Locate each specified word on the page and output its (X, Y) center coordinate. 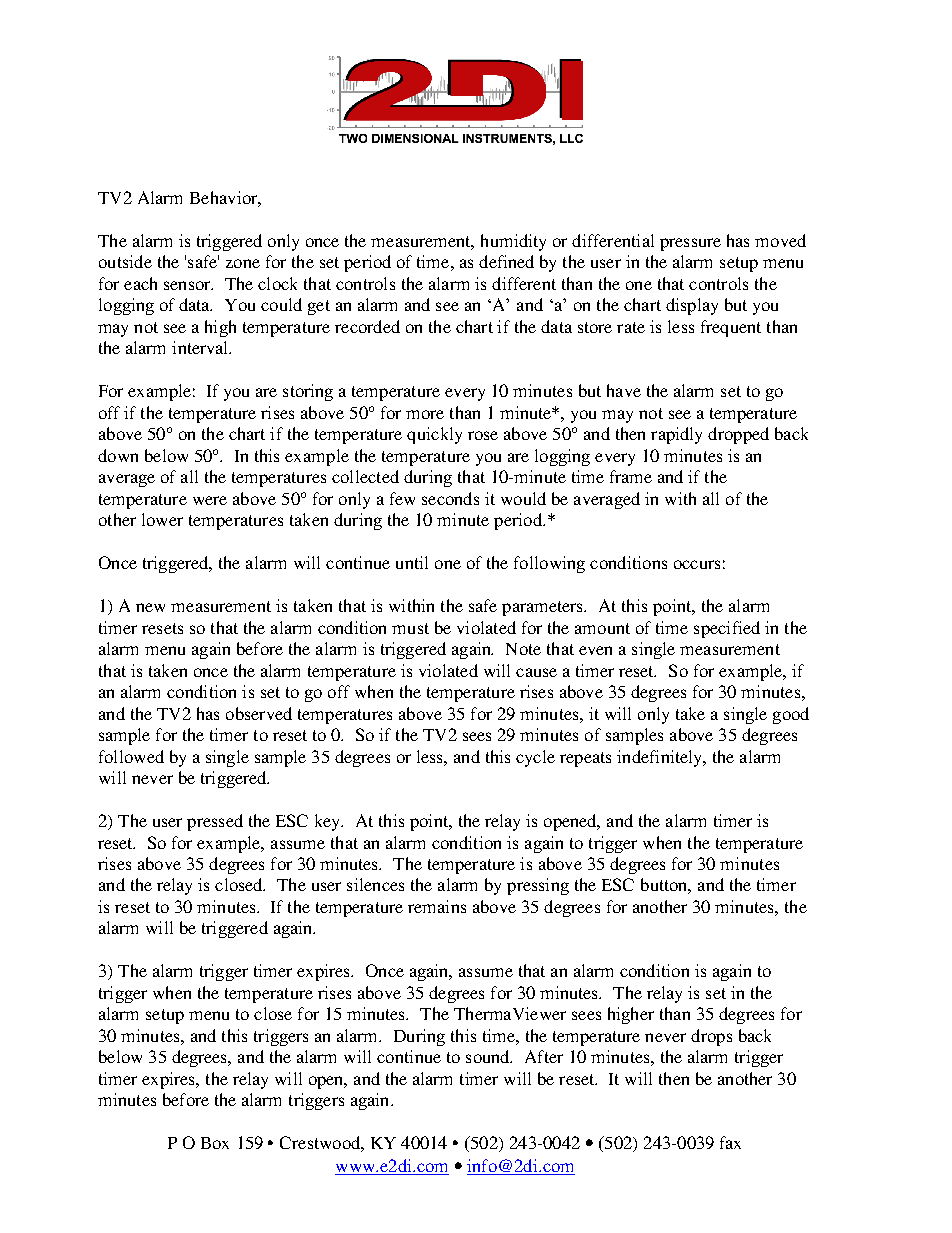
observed (259, 713)
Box (215, 1143)
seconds (450, 498)
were (210, 500)
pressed (215, 822)
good (791, 715)
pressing (538, 886)
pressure (690, 244)
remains (437, 906)
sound (489, 1056)
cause (536, 672)
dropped (738, 435)
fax (730, 1142)
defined (506, 261)
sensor (188, 285)
